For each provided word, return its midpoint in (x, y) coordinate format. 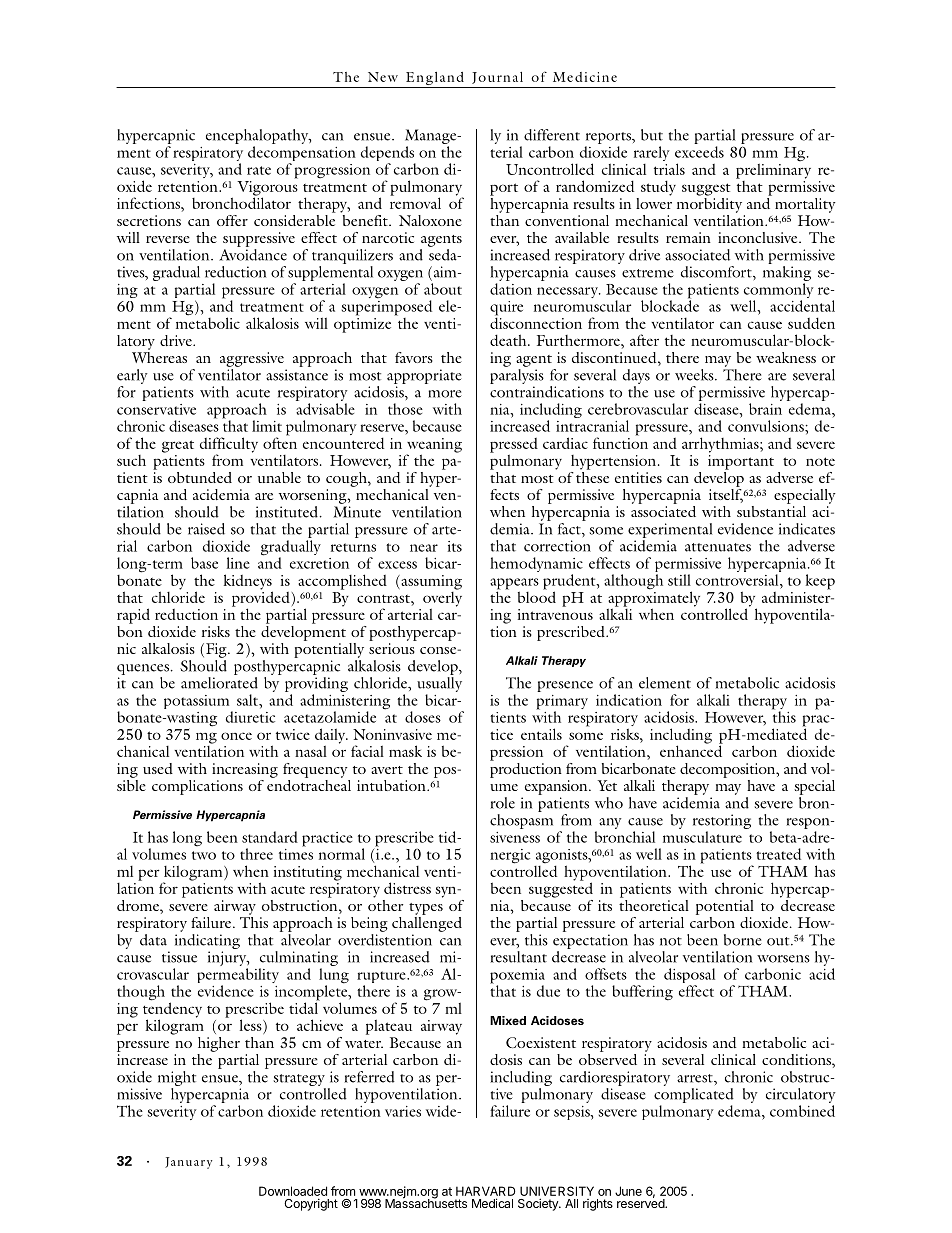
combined (802, 1111)
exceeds (699, 152)
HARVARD (485, 1191)
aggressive (252, 359)
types (426, 909)
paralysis (517, 375)
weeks (695, 375)
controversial (738, 580)
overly (442, 599)
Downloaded (293, 1191)
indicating (207, 941)
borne (743, 940)
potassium (198, 703)
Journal (497, 78)
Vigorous (267, 189)
